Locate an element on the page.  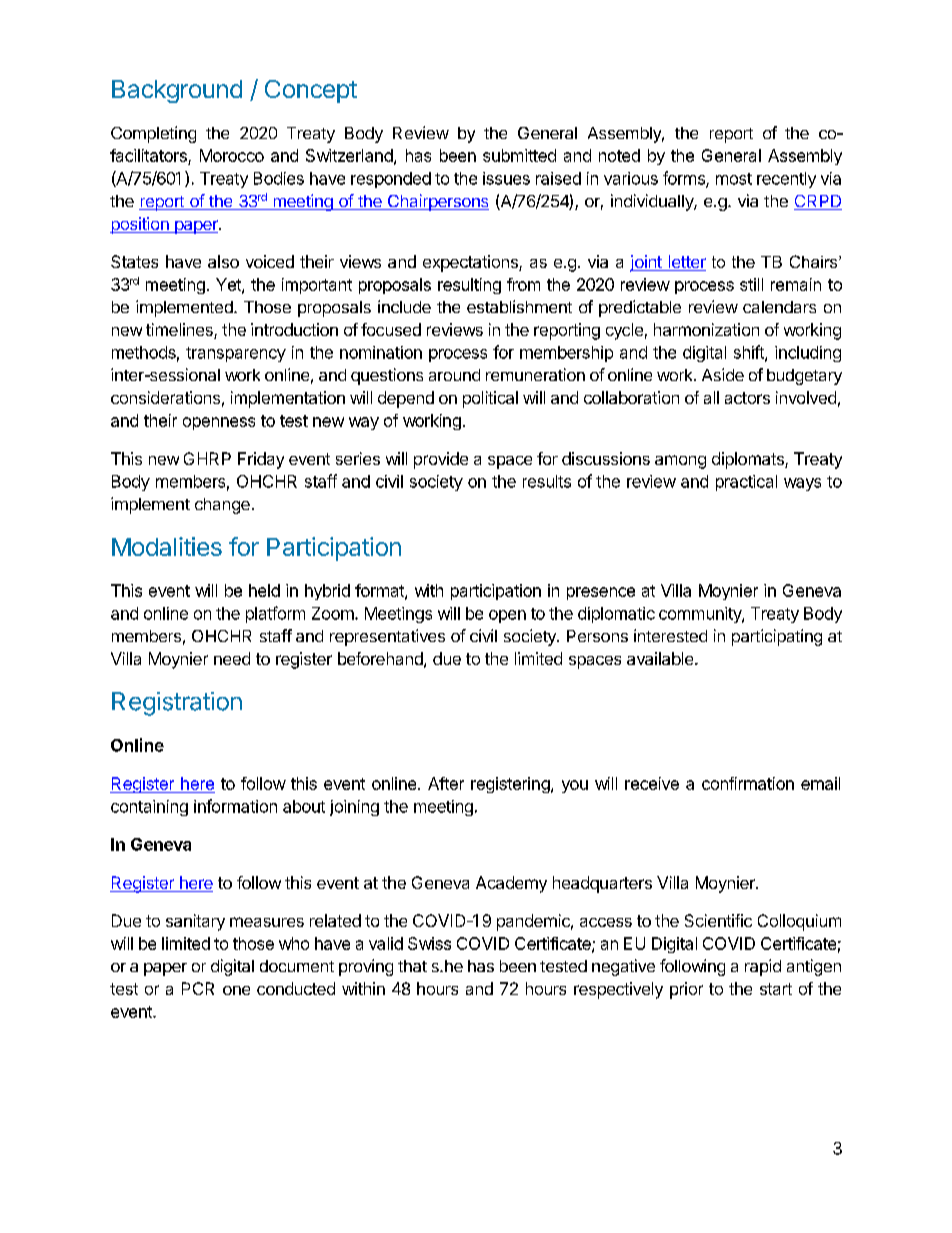
participating is located at coordinates (777, 637).
